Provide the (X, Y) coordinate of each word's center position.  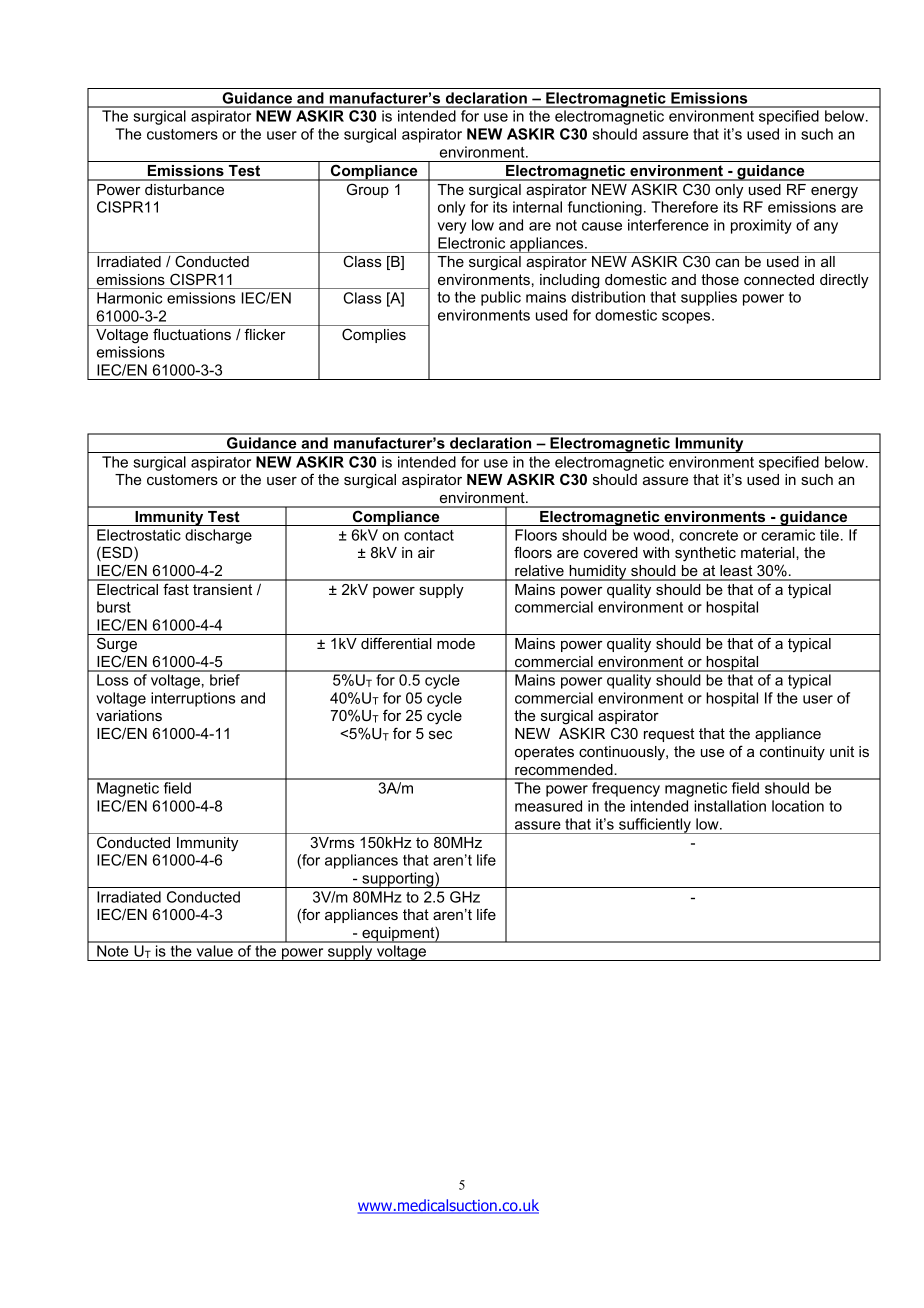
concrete (708, 535)
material (769, 552)
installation (730, 806)
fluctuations (192, 334)
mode (456, 643)
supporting (398, 880)
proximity (761, 226)
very (452, 228)
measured (548, 806)
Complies (374, 335)
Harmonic (129, 298)
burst (114, 607)
